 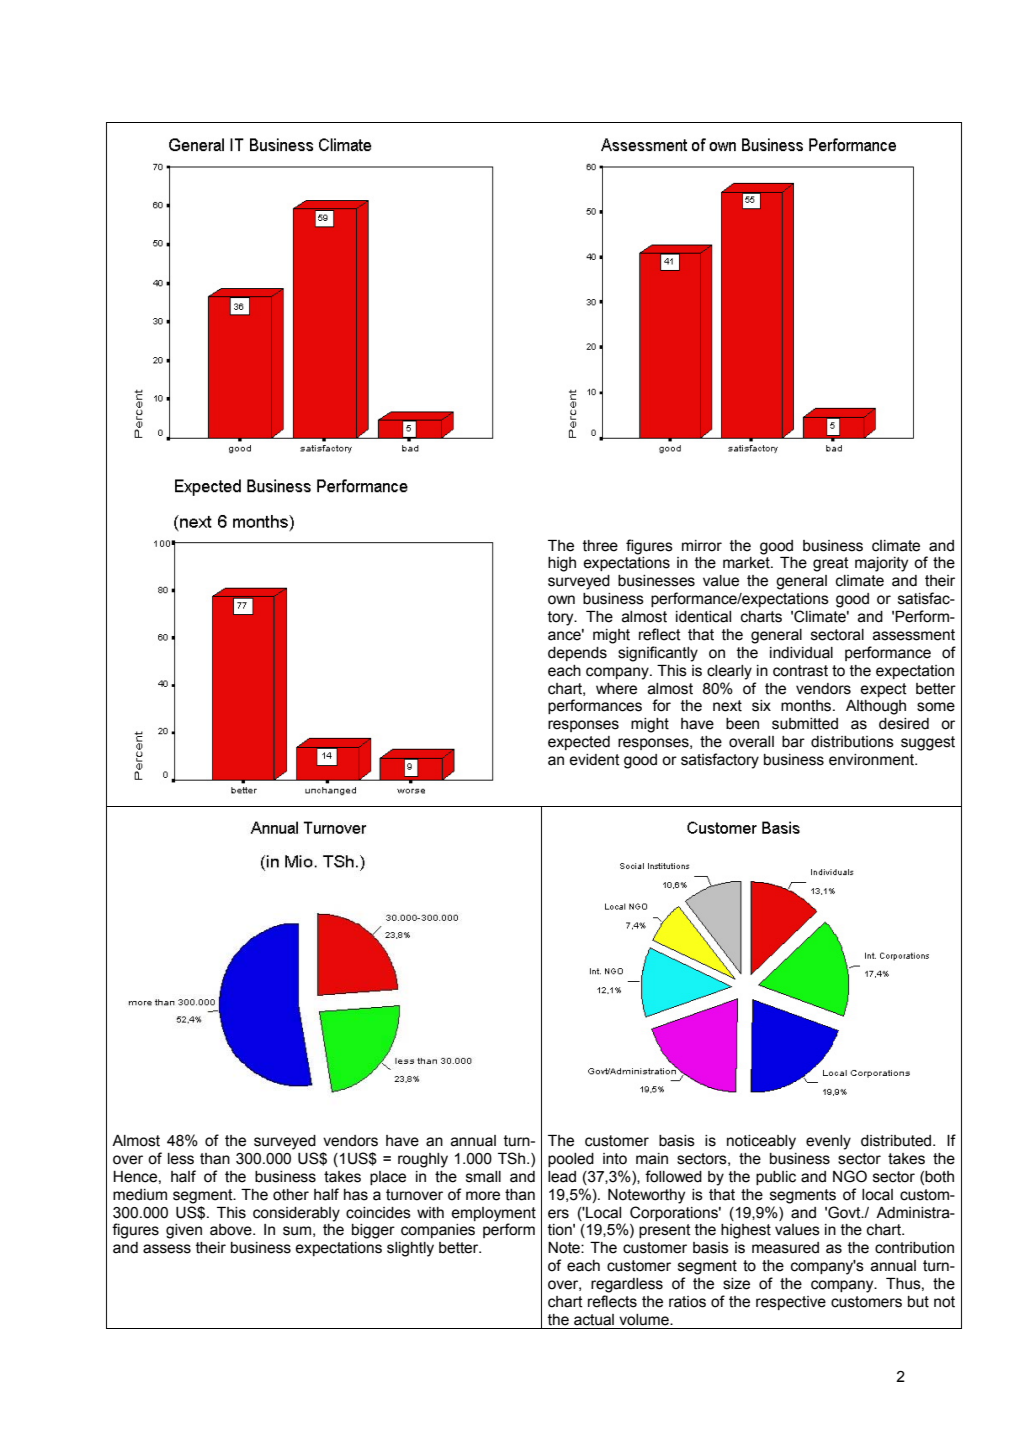 I want to click on own, so click(x=561, y=600).
